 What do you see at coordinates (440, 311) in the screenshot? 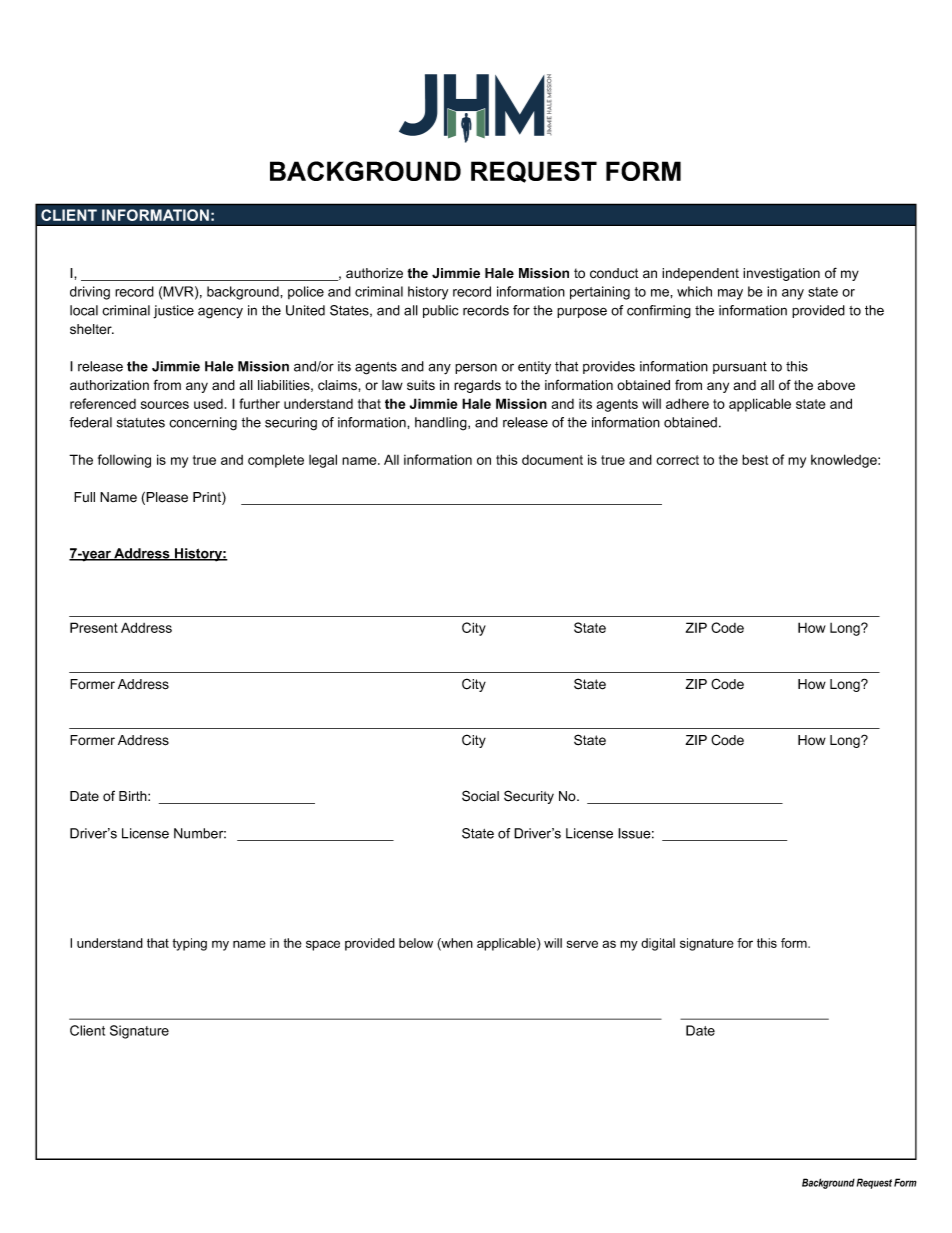
I see `public` at bounding box center [440, 311].
